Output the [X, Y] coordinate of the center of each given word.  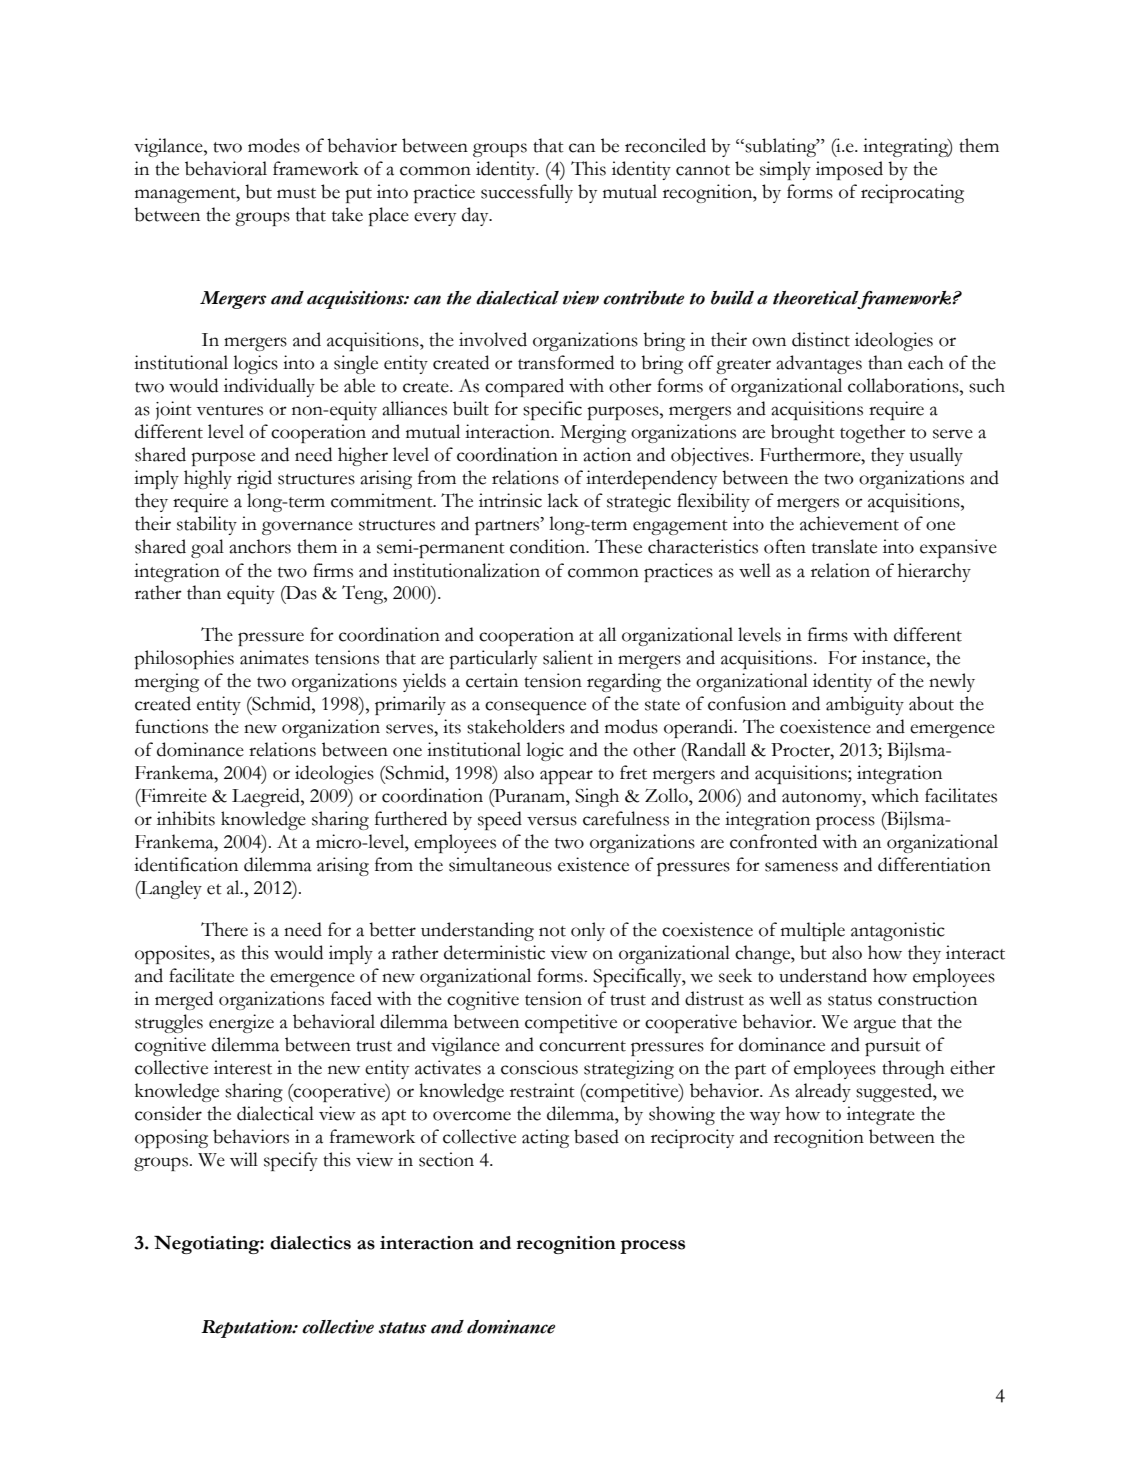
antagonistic [898, 931]
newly [952, 682]
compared [524, 387]
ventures [230, 410]
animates [274, 657]
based [596, 1136]
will [244, 1159]
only [588, 931]
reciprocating [912, 193]
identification [186, 864]
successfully [527, 193]
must [296, 193]
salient [568, 657]
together [873, 433]
